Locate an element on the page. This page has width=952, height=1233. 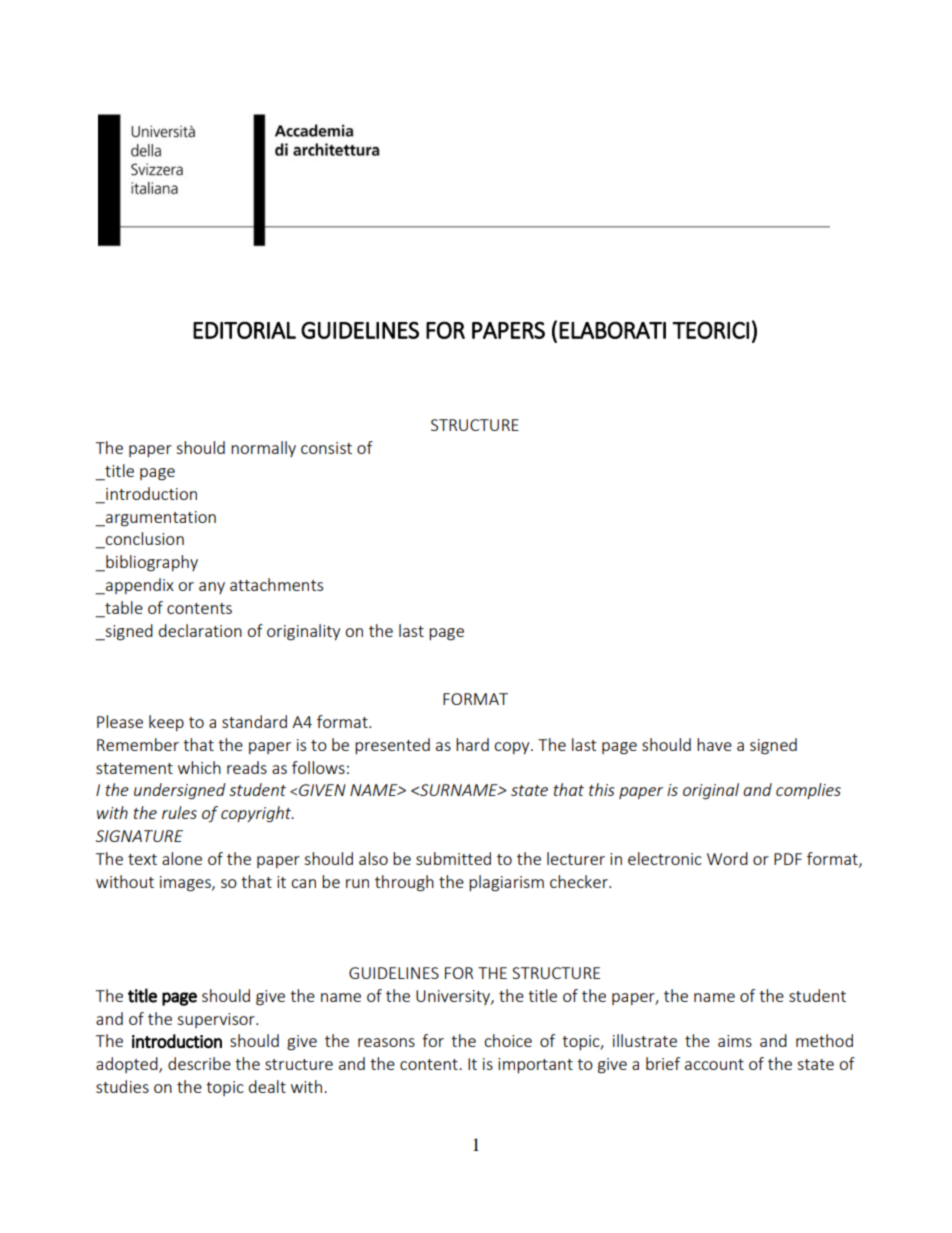
attachments is located at coordinates (276, 584).
